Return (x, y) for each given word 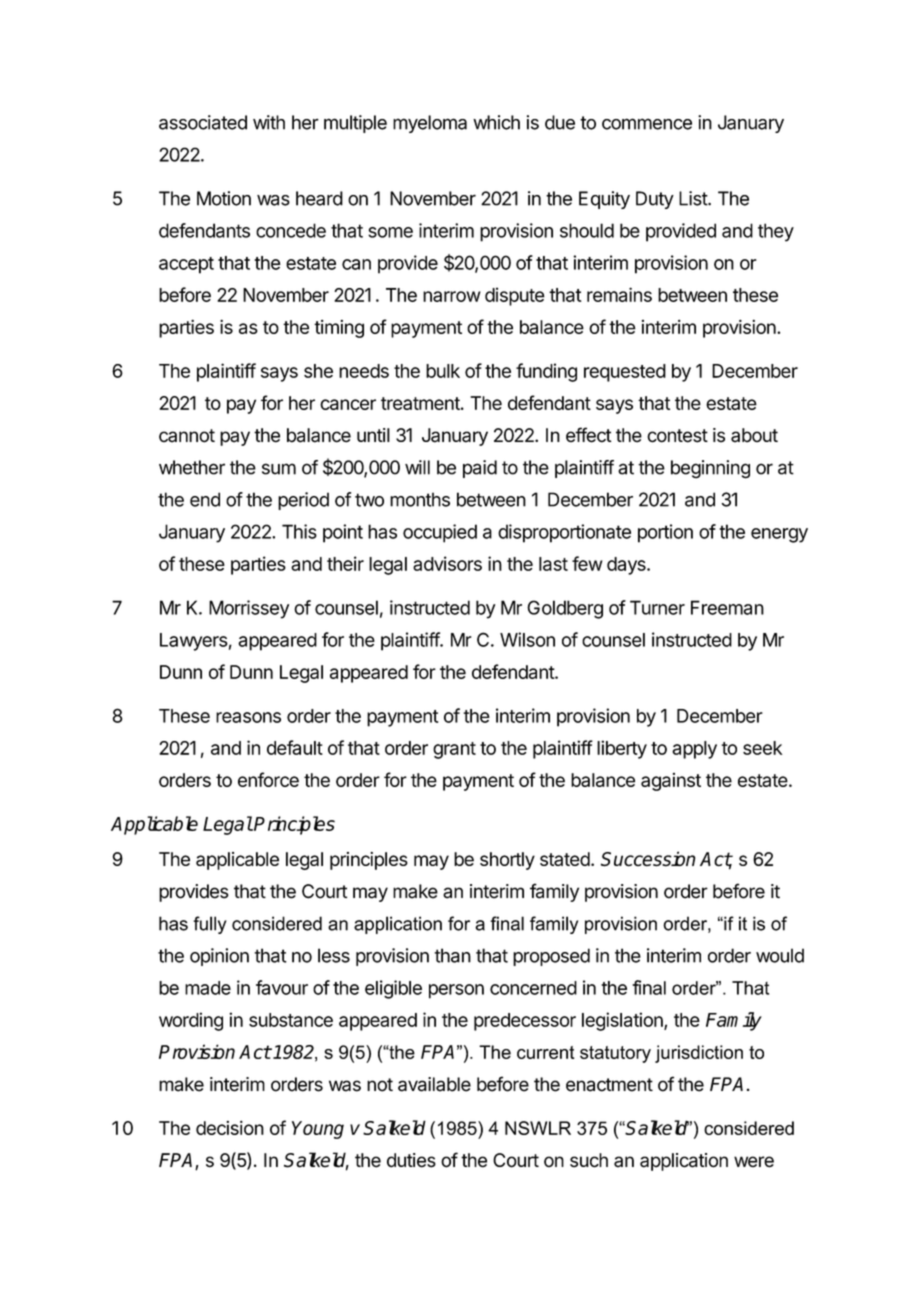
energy (779, 535)
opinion (219, 957)
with (269, 122)
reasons (248, 717)
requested (625, 373)
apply (694, 750)
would (780, 955)
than (452, 955)
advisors (447, 563)
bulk (443, 371)
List (694, 198)
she (318, 371)
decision (230, 1127)
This (299, 531)
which (496, 122)
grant (454, 750)
